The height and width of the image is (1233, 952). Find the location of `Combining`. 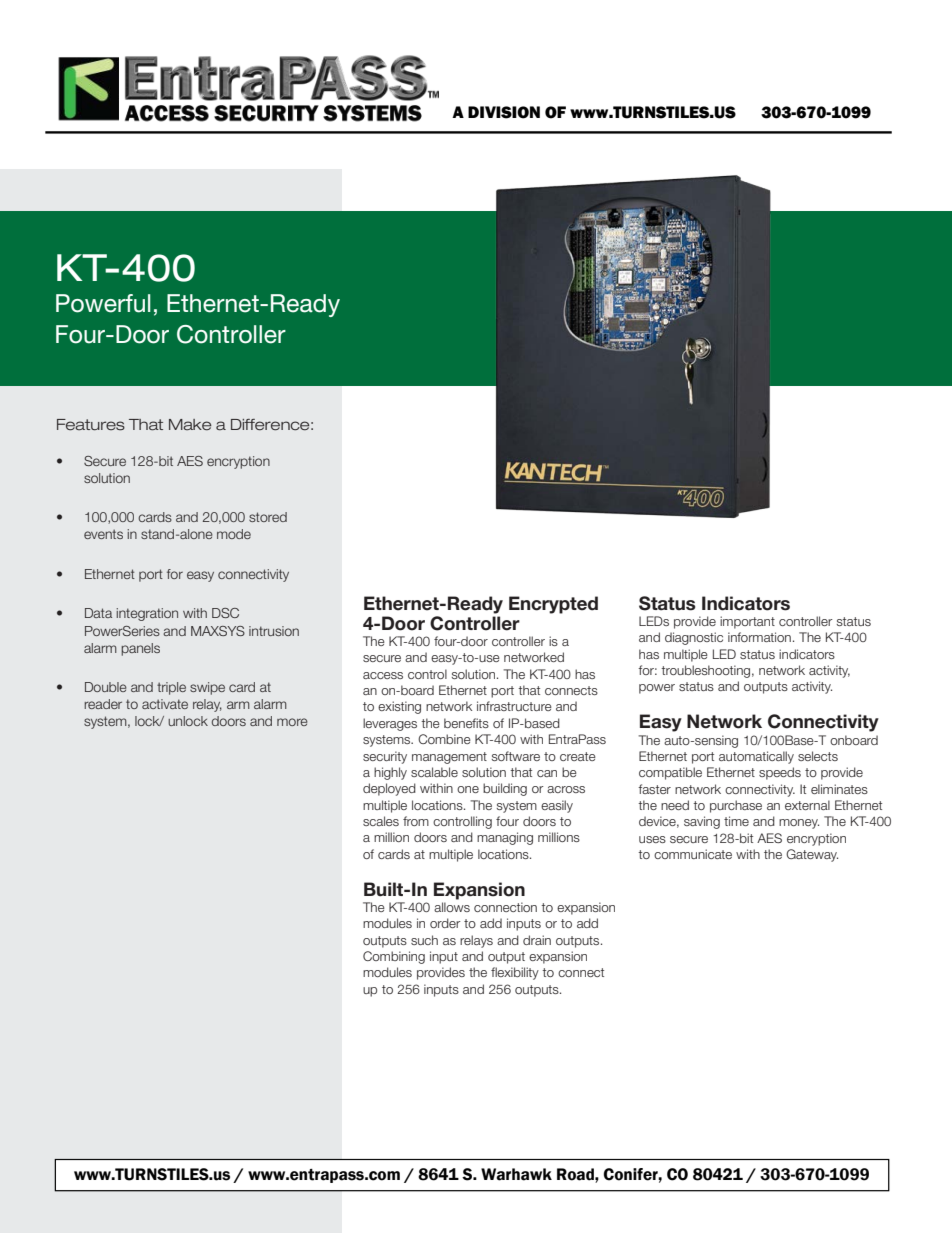

Combining is located at coordinates (394, 957).
